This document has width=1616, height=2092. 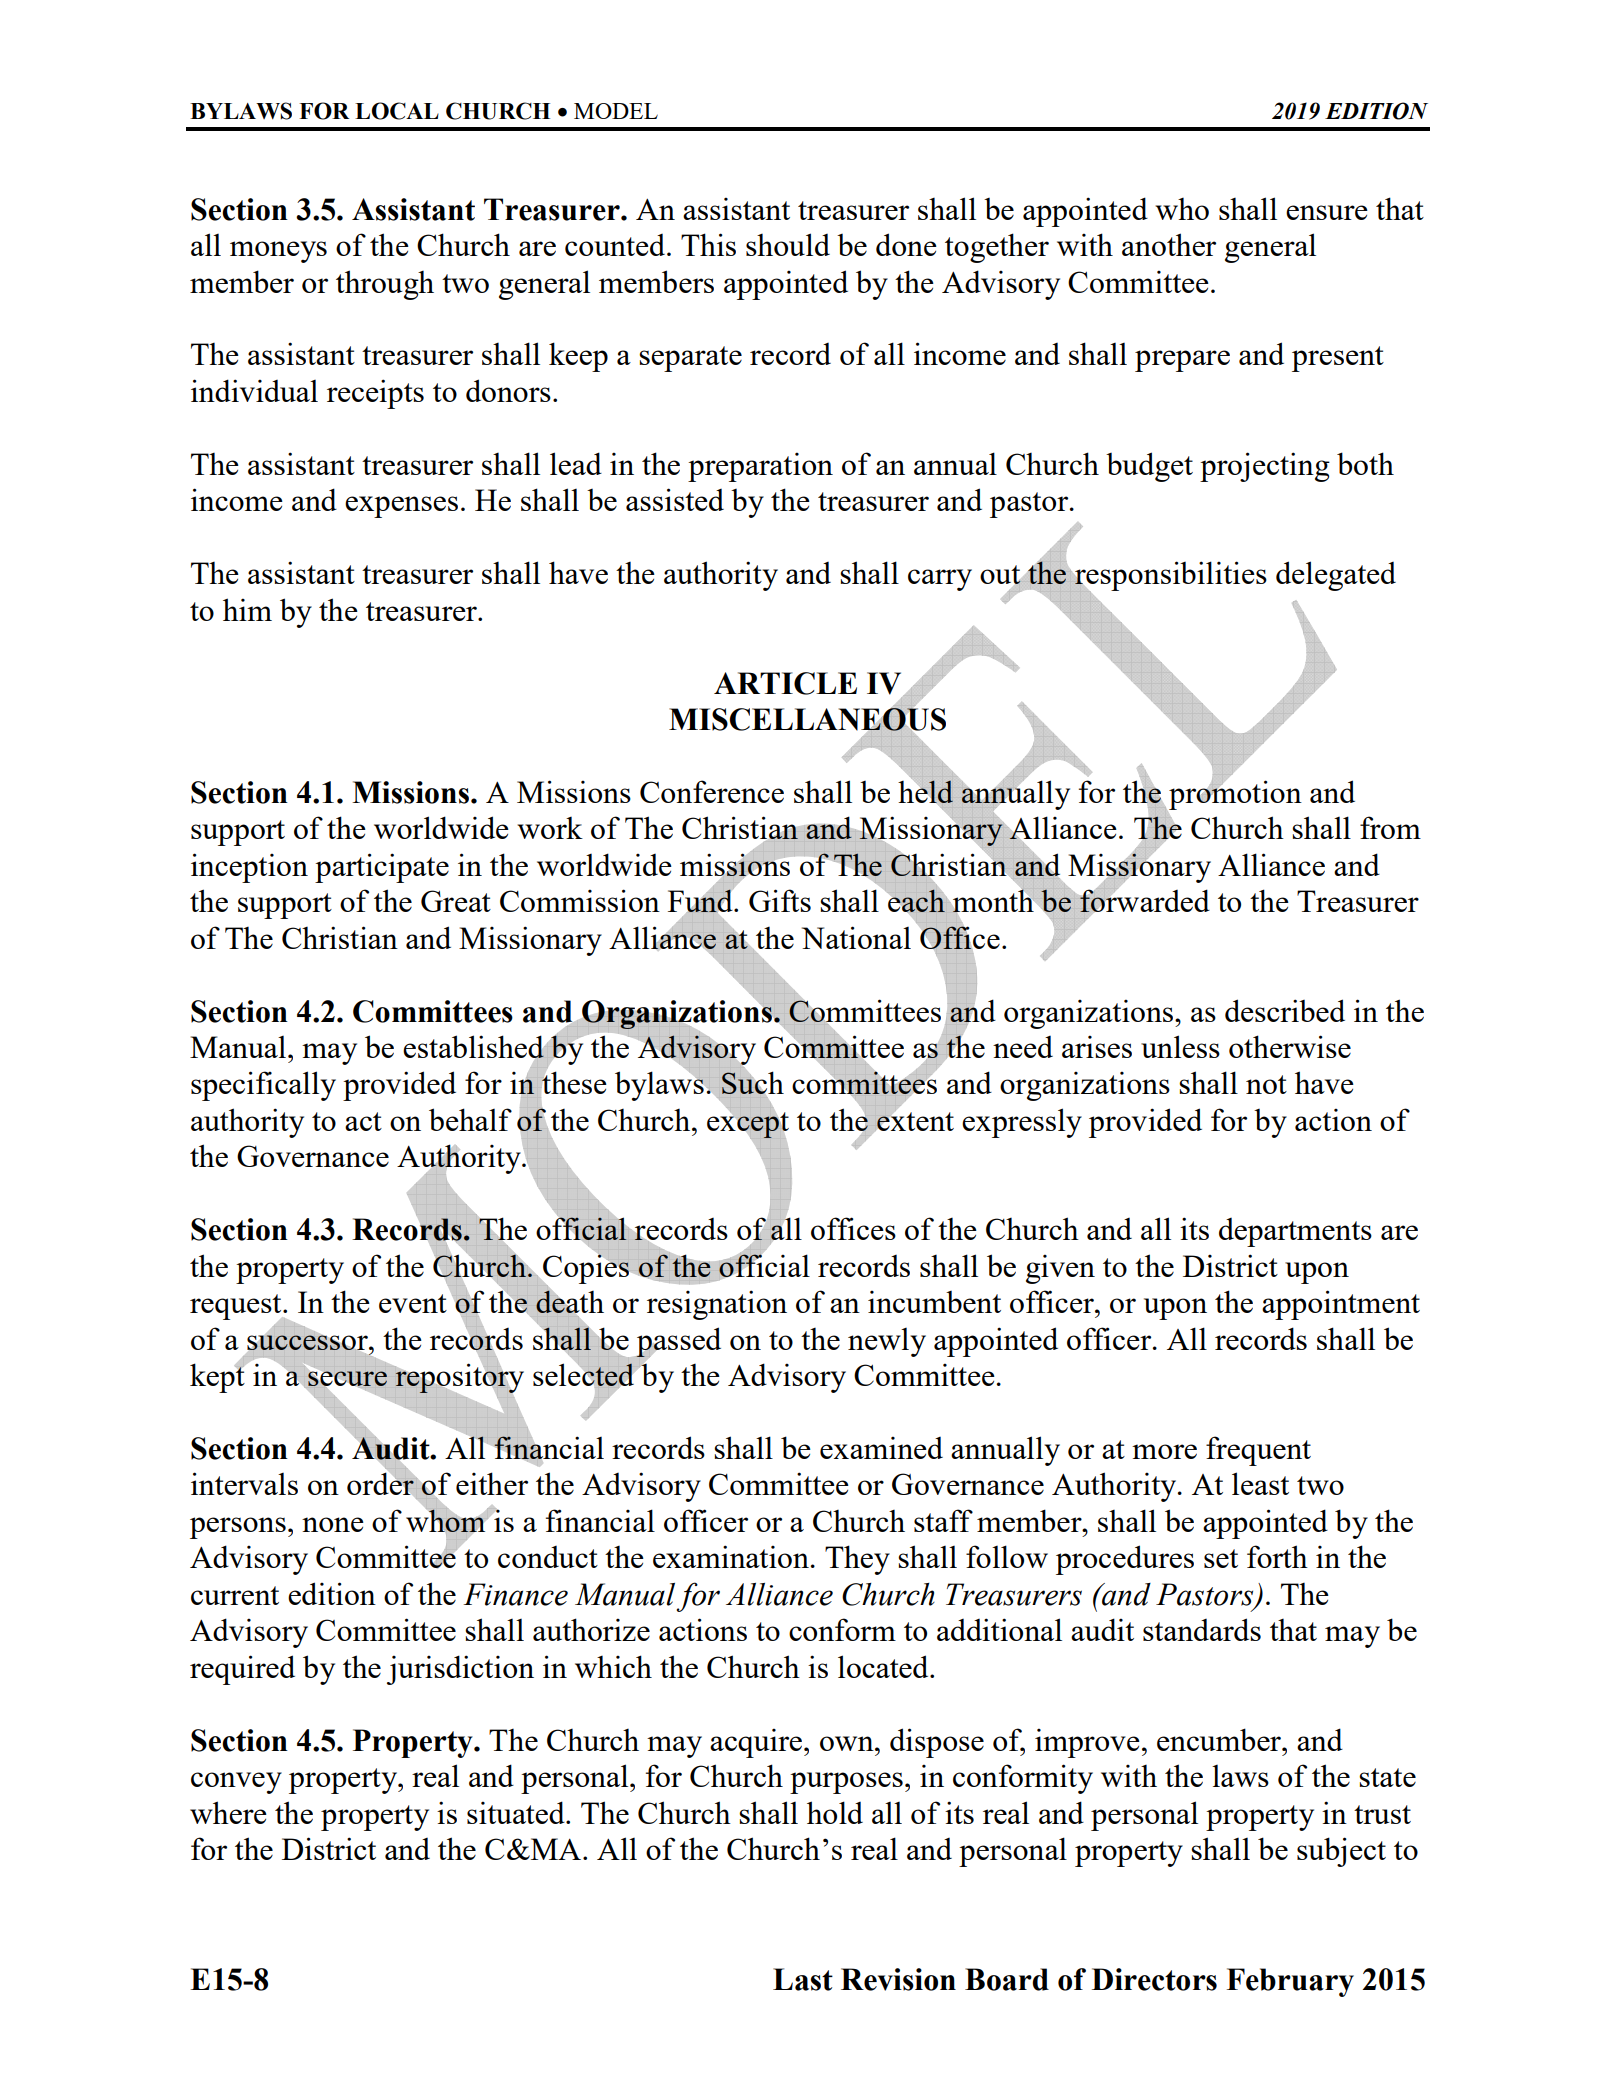 I want to click on examined, so click(x=881, y=1447).
